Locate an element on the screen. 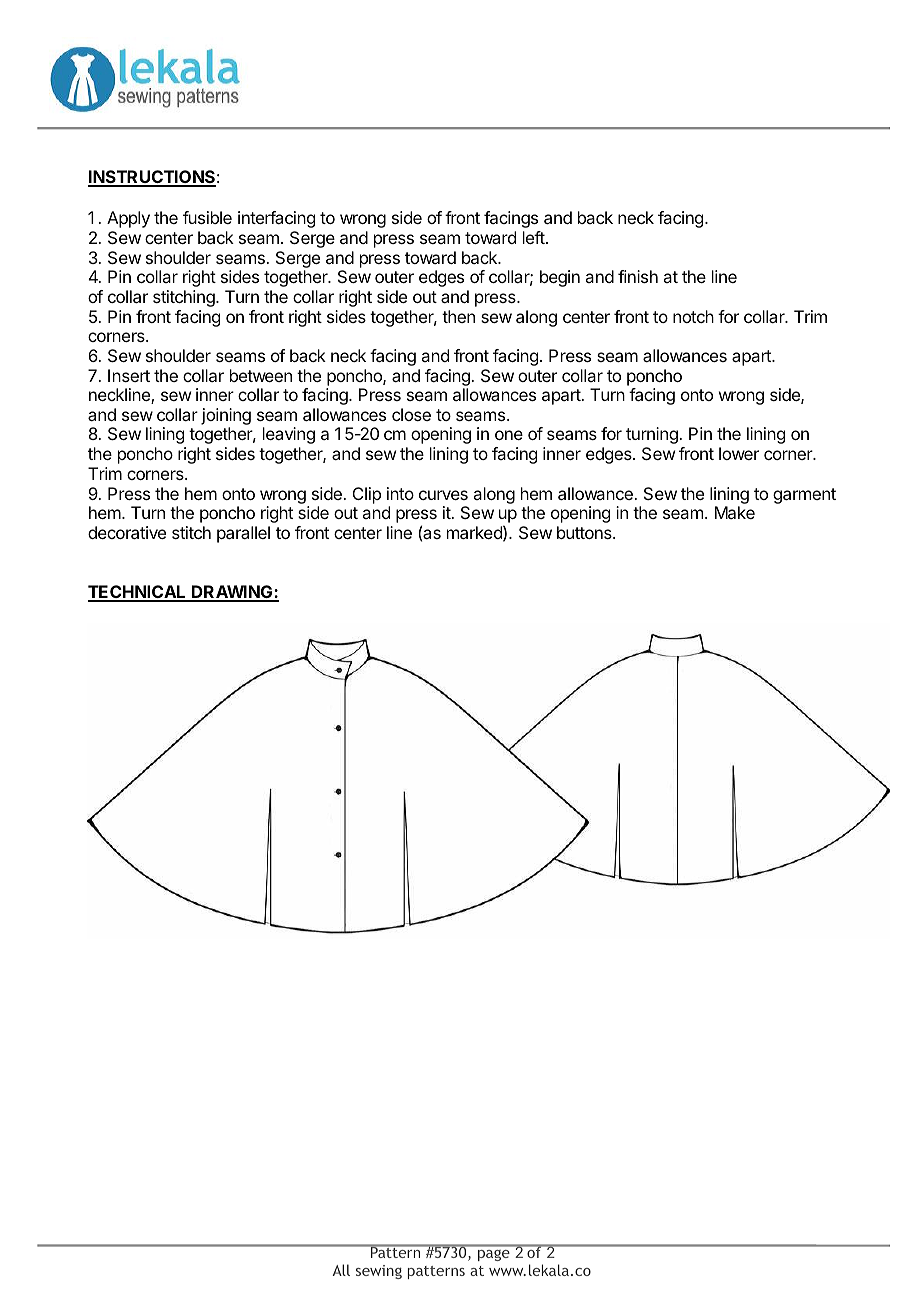 The height and width of the screenshot is (1308, 924). TECHNICAL is located at coordinates (138, 593).
